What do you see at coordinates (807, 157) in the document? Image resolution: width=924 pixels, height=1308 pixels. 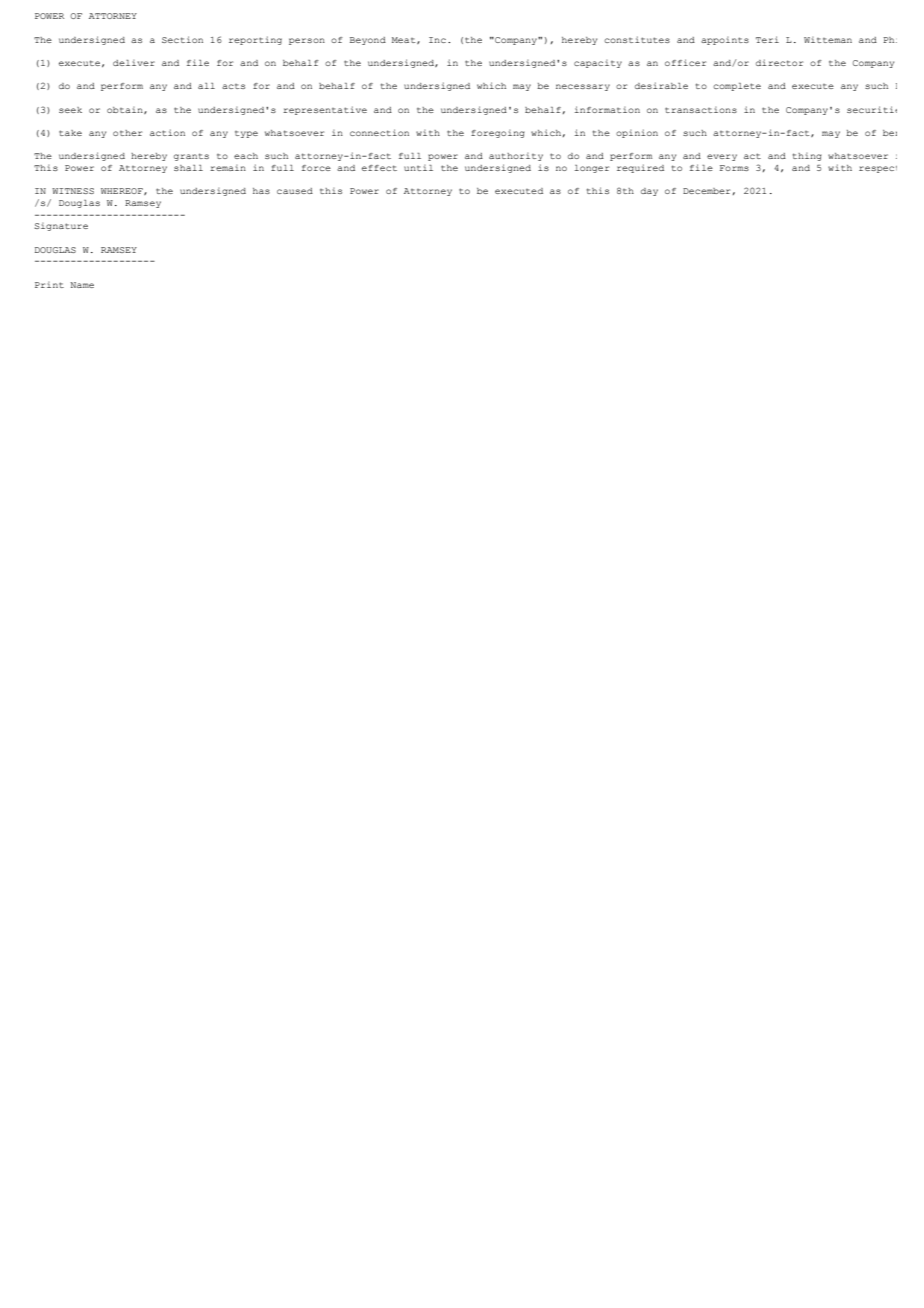 I see `thing` at bounding box center [807, 157].
